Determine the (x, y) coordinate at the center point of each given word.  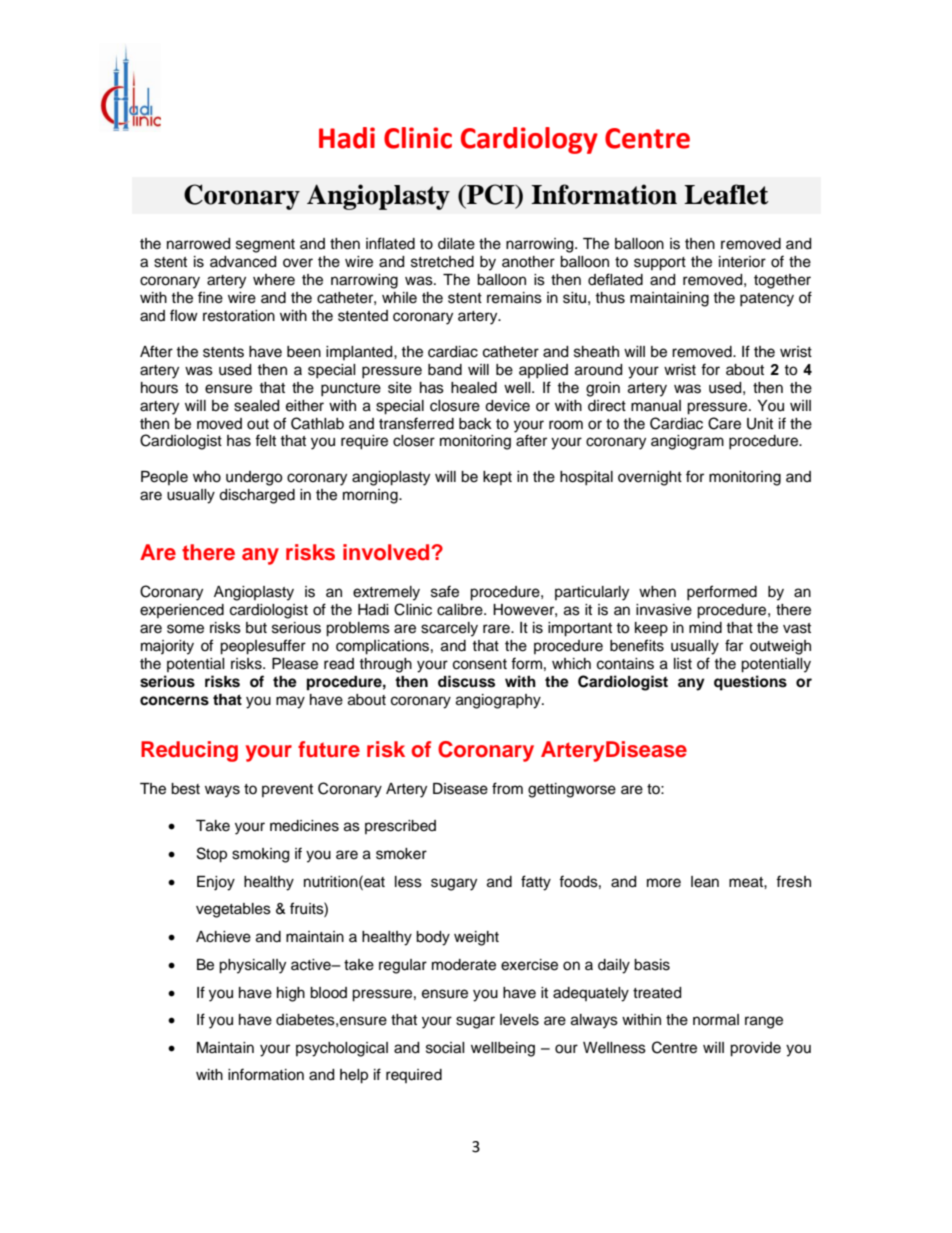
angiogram (687, 442)
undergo (254, 478)
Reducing (189, 751)
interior (742, 262)
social (445, 1048)
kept (497, 478)
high (291, 994)
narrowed (198, 244)
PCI (491, 194)
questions (750, 683)
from (507, 788)
